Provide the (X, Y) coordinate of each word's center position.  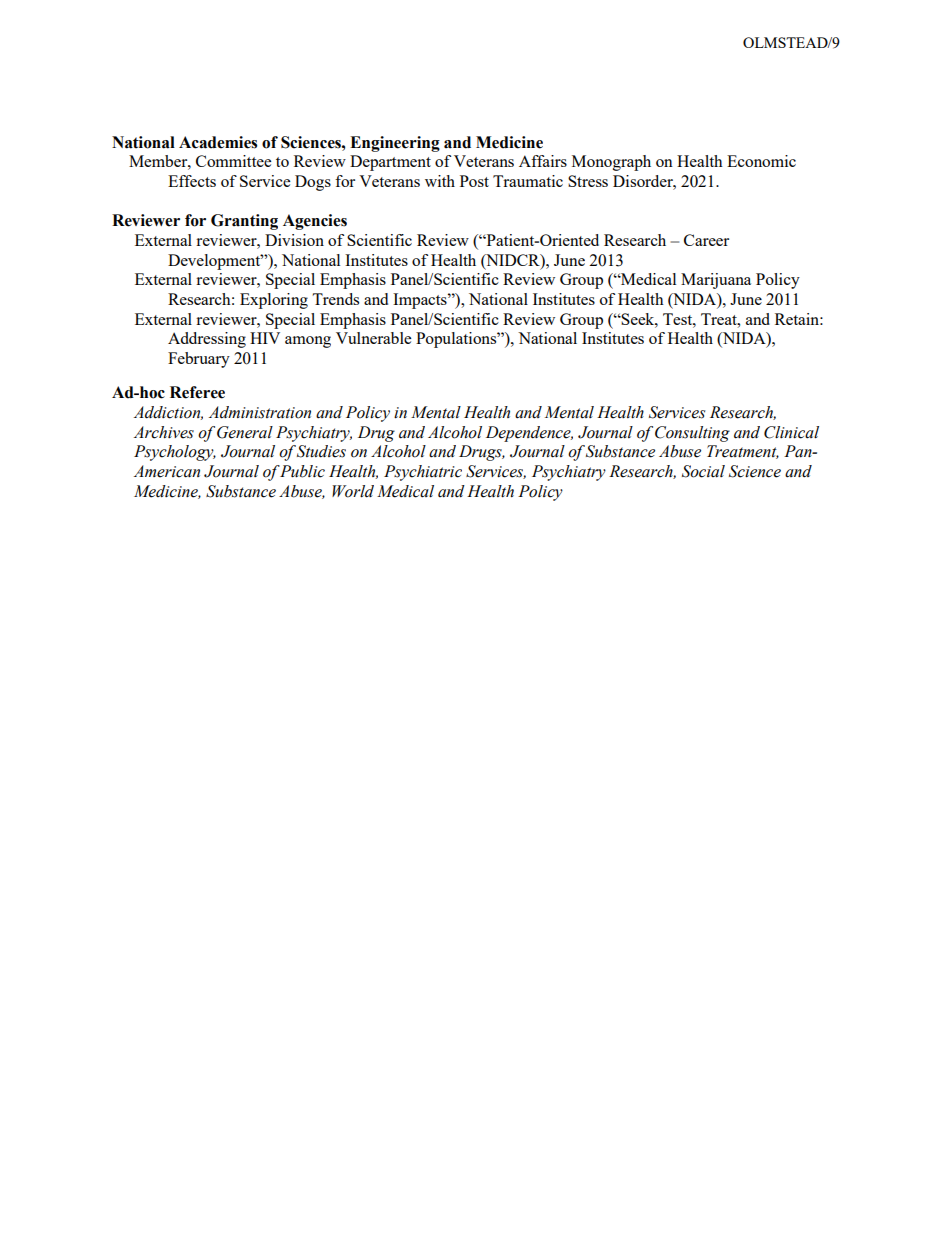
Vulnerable (373, 338)
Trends (335, 299)
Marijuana (716, 281)
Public (302, 471)
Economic (761, 161)
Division (294, 240)
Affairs (543, 161)
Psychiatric (423, 473)
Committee (233, 161)
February (199, 360)
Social (703, 471)
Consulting (692, 434)
